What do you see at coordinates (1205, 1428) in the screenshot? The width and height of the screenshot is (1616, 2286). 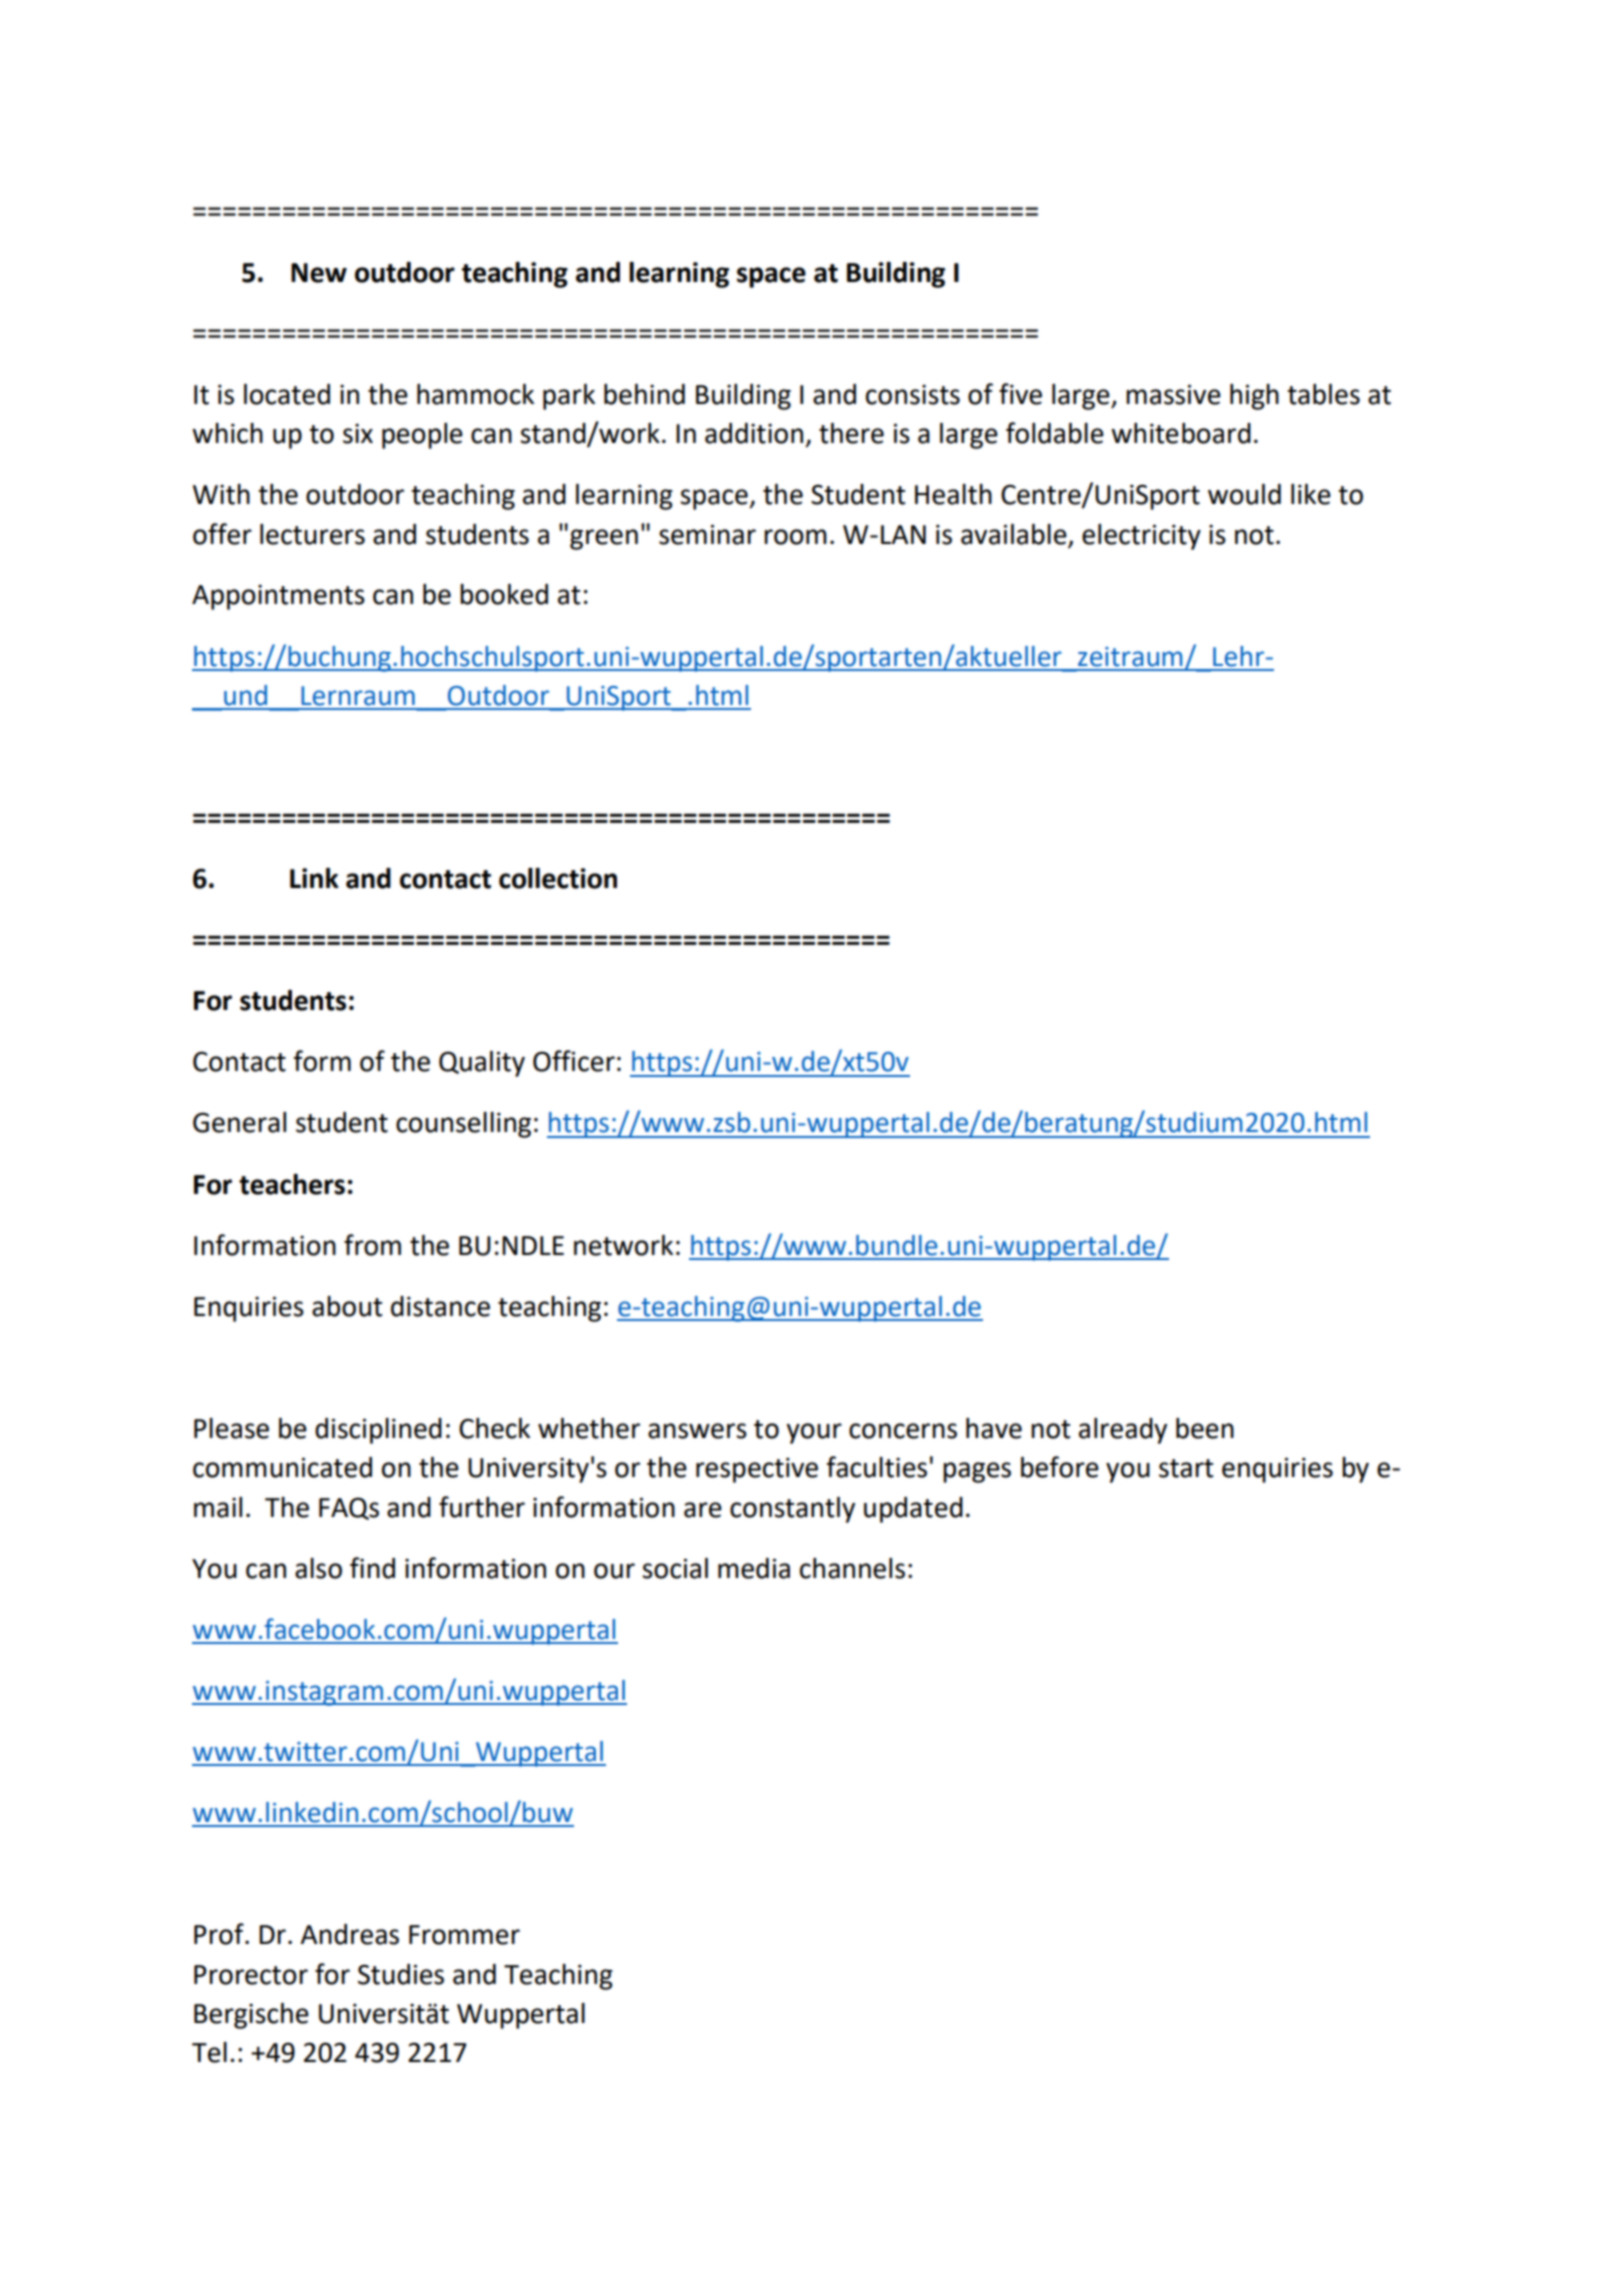 I see `been` at bounding box center [1205, 1428].
